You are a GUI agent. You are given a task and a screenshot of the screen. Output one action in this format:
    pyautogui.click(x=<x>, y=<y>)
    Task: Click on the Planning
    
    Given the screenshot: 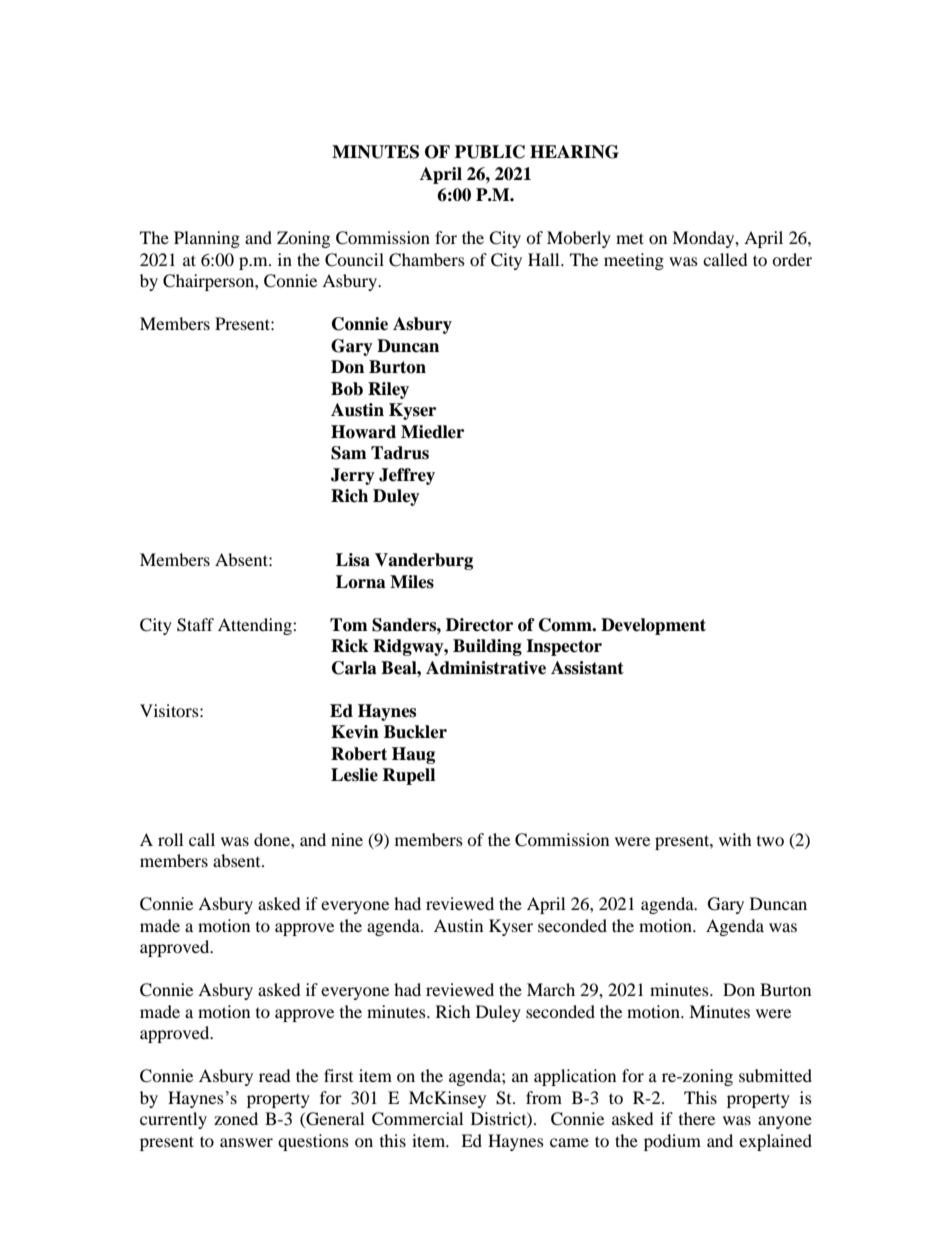 What is the action you would take?
    pyautogui.click(x=207, y=239)
